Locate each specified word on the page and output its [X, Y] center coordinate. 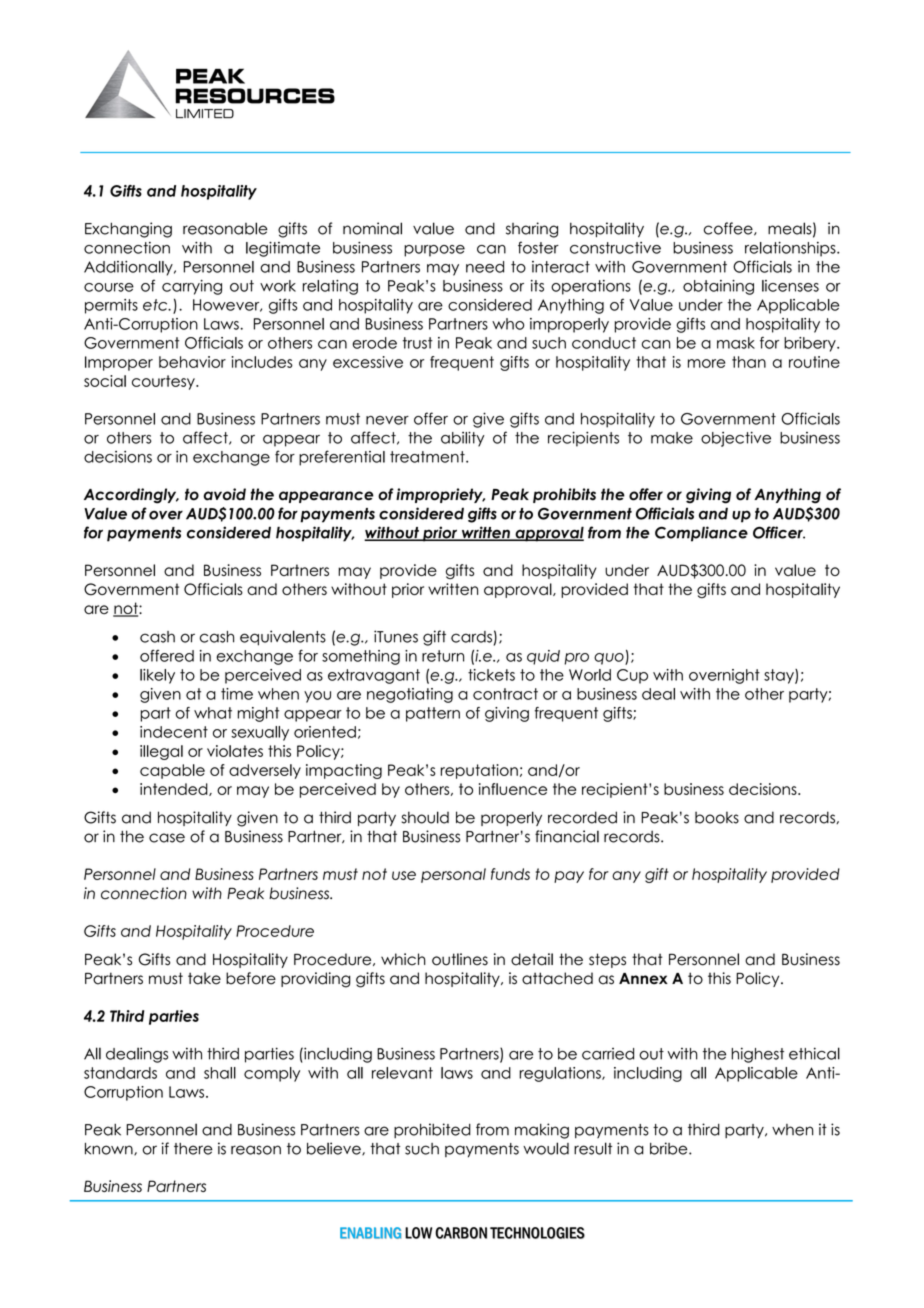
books [717, 817]
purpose [434, 251]
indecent [174, 732]
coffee [729, 229]
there [193, 1149]
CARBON [461, 1233]
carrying [192, 287]
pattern [433, 714]
